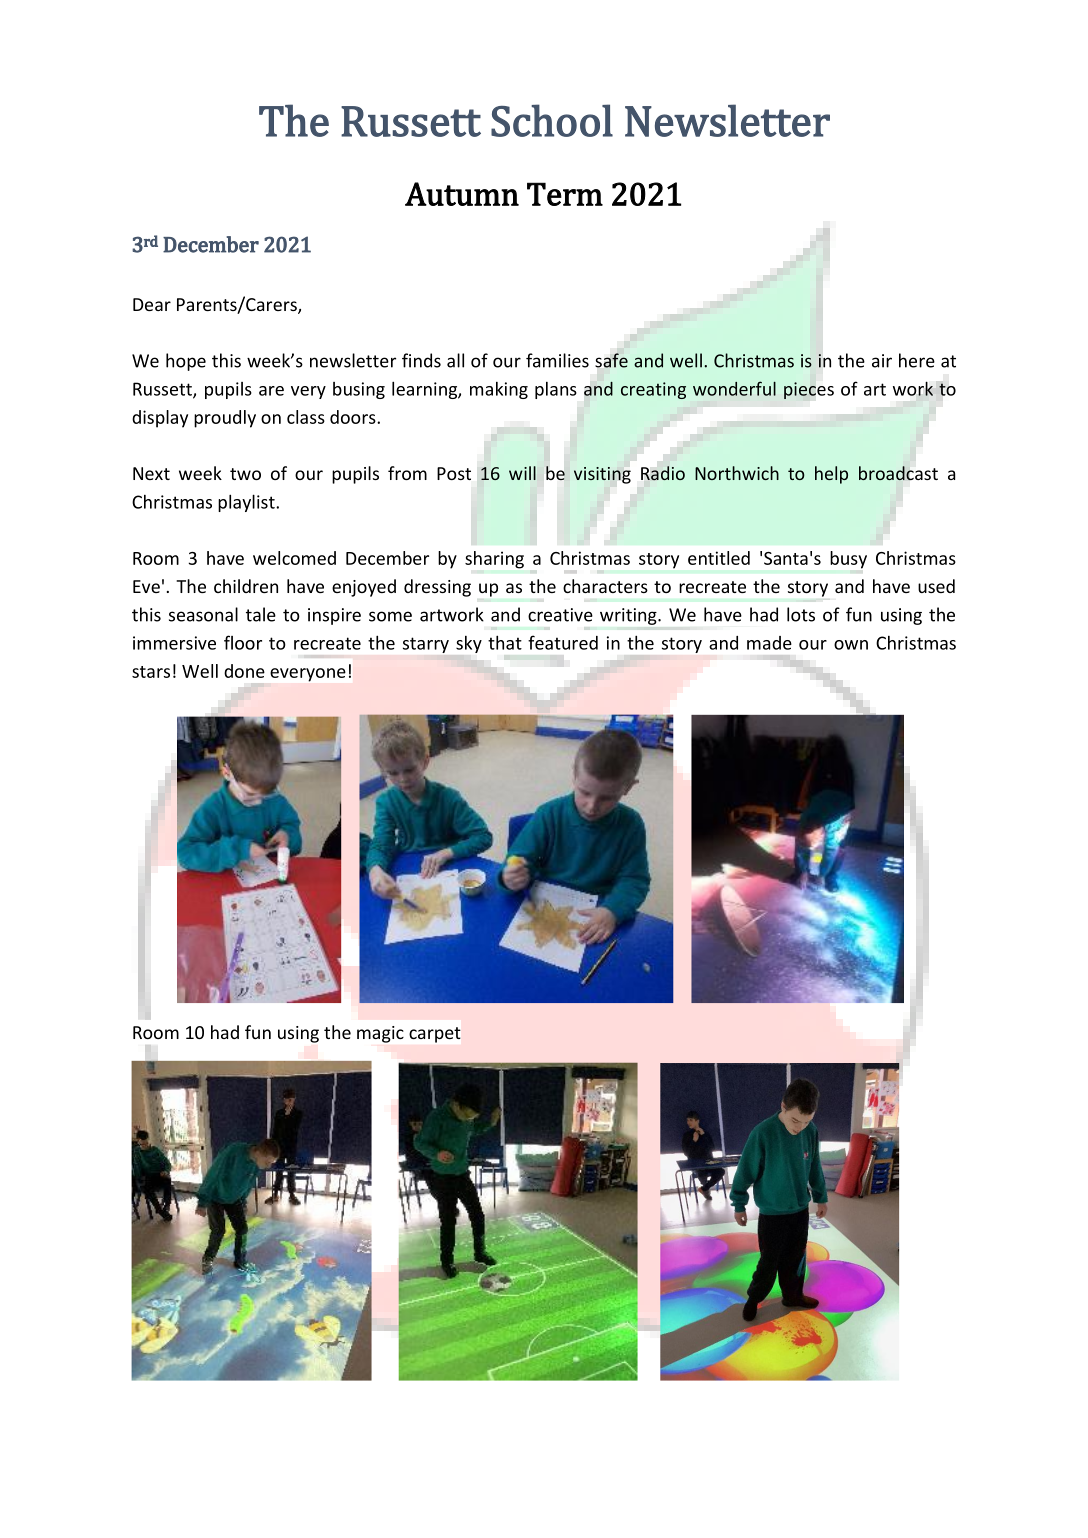 The image size is (1088, 1538). Describe the element at coordinates (851, 645) in the screenshot. I see `own` at that location.
